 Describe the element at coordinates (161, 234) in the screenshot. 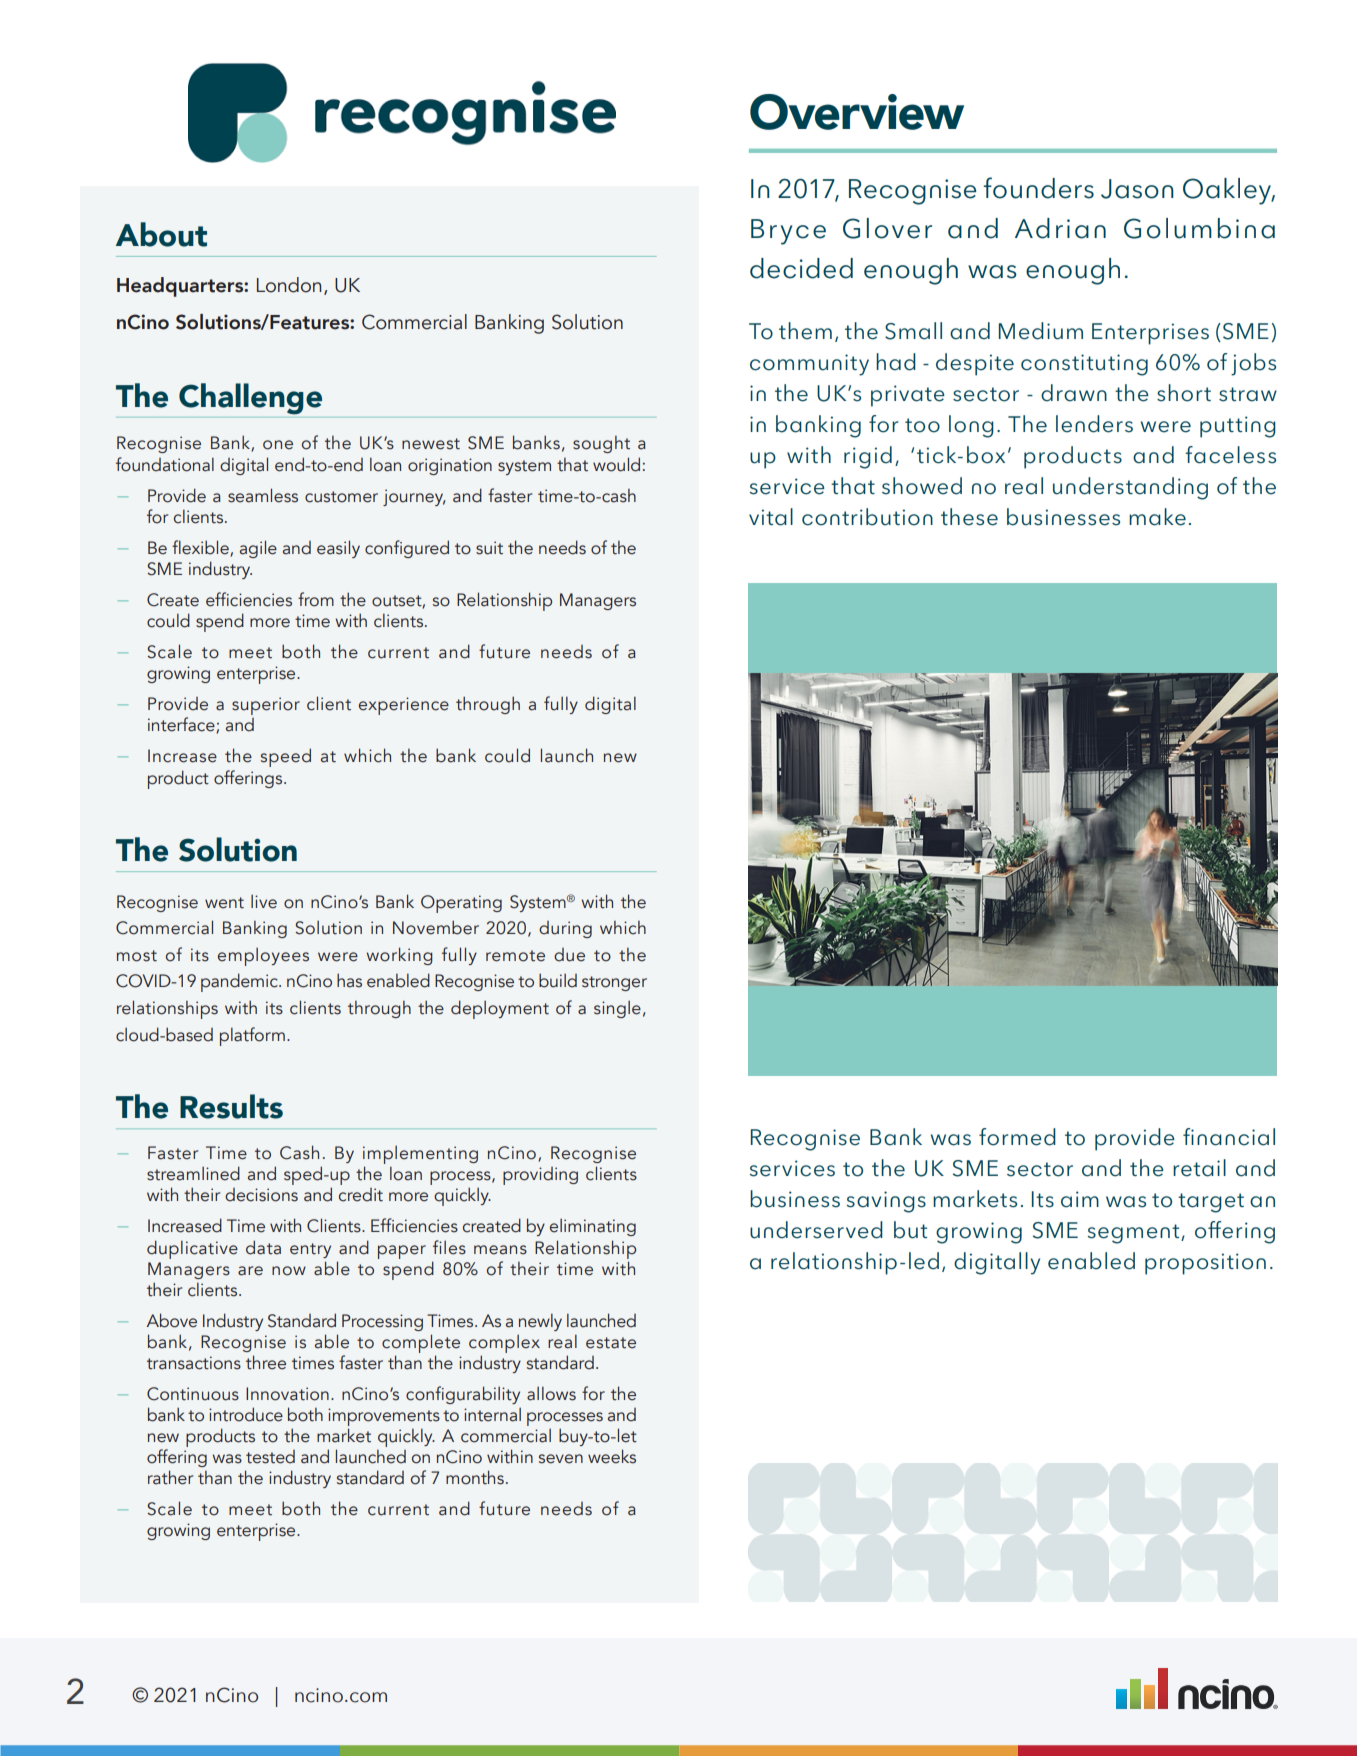

I see `About` at that location.
